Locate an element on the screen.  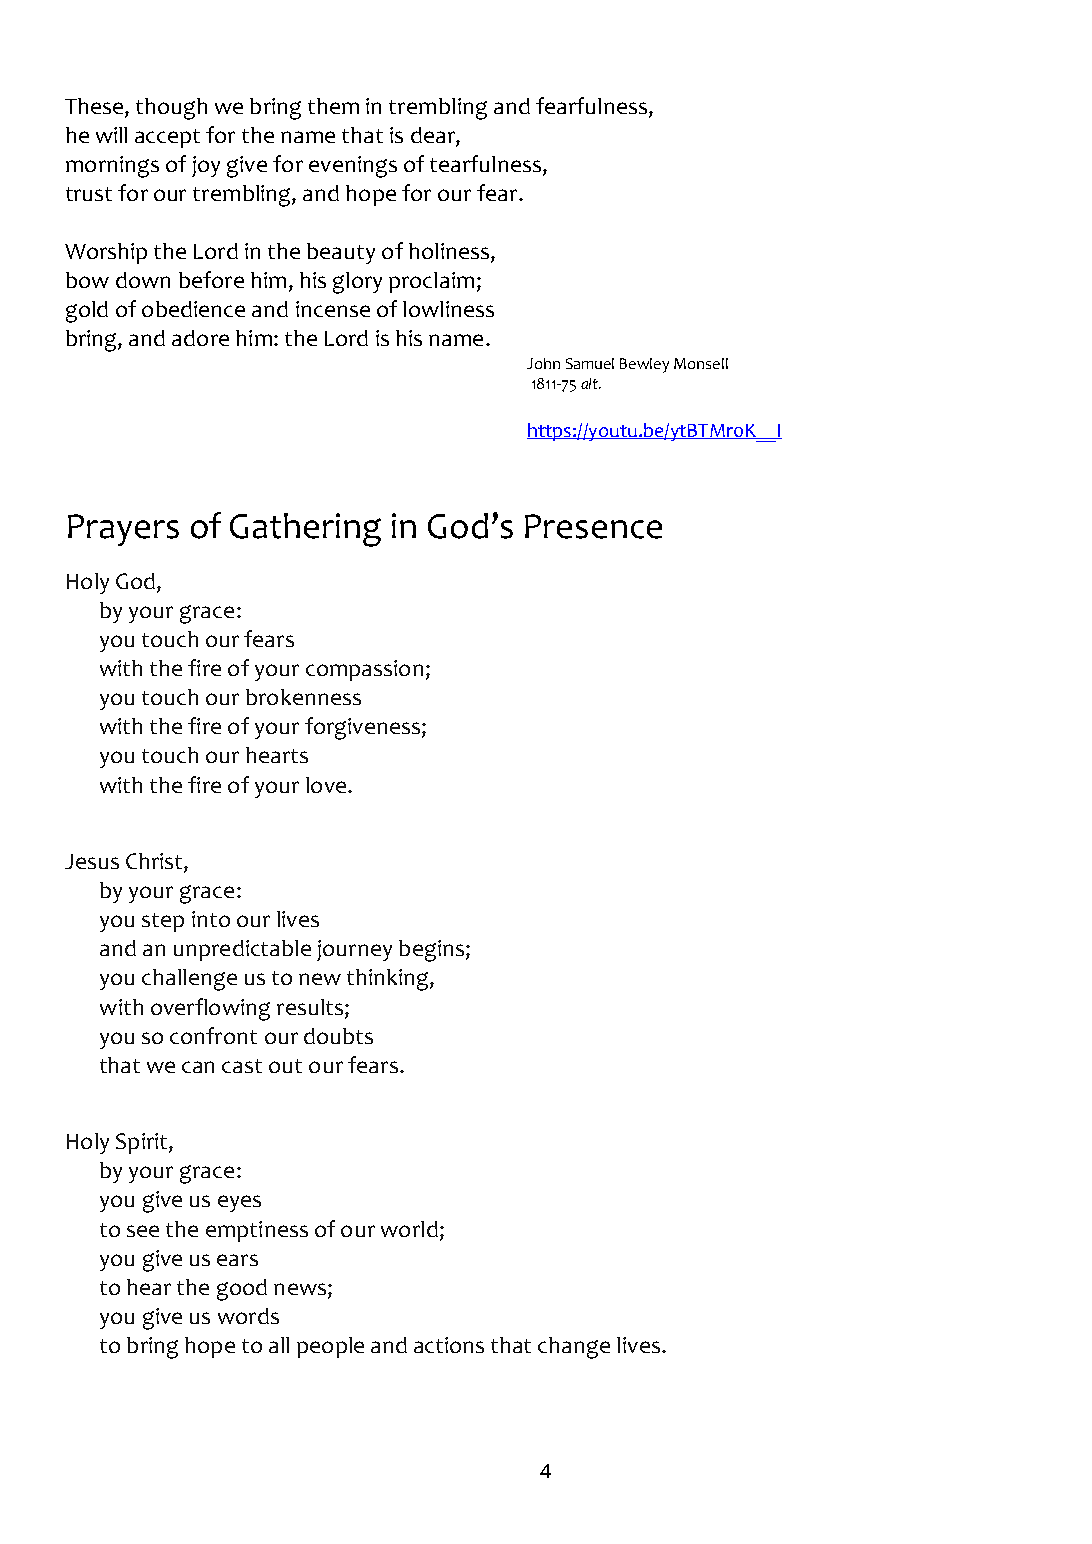
Christ is located at coordinates (155, 862).
